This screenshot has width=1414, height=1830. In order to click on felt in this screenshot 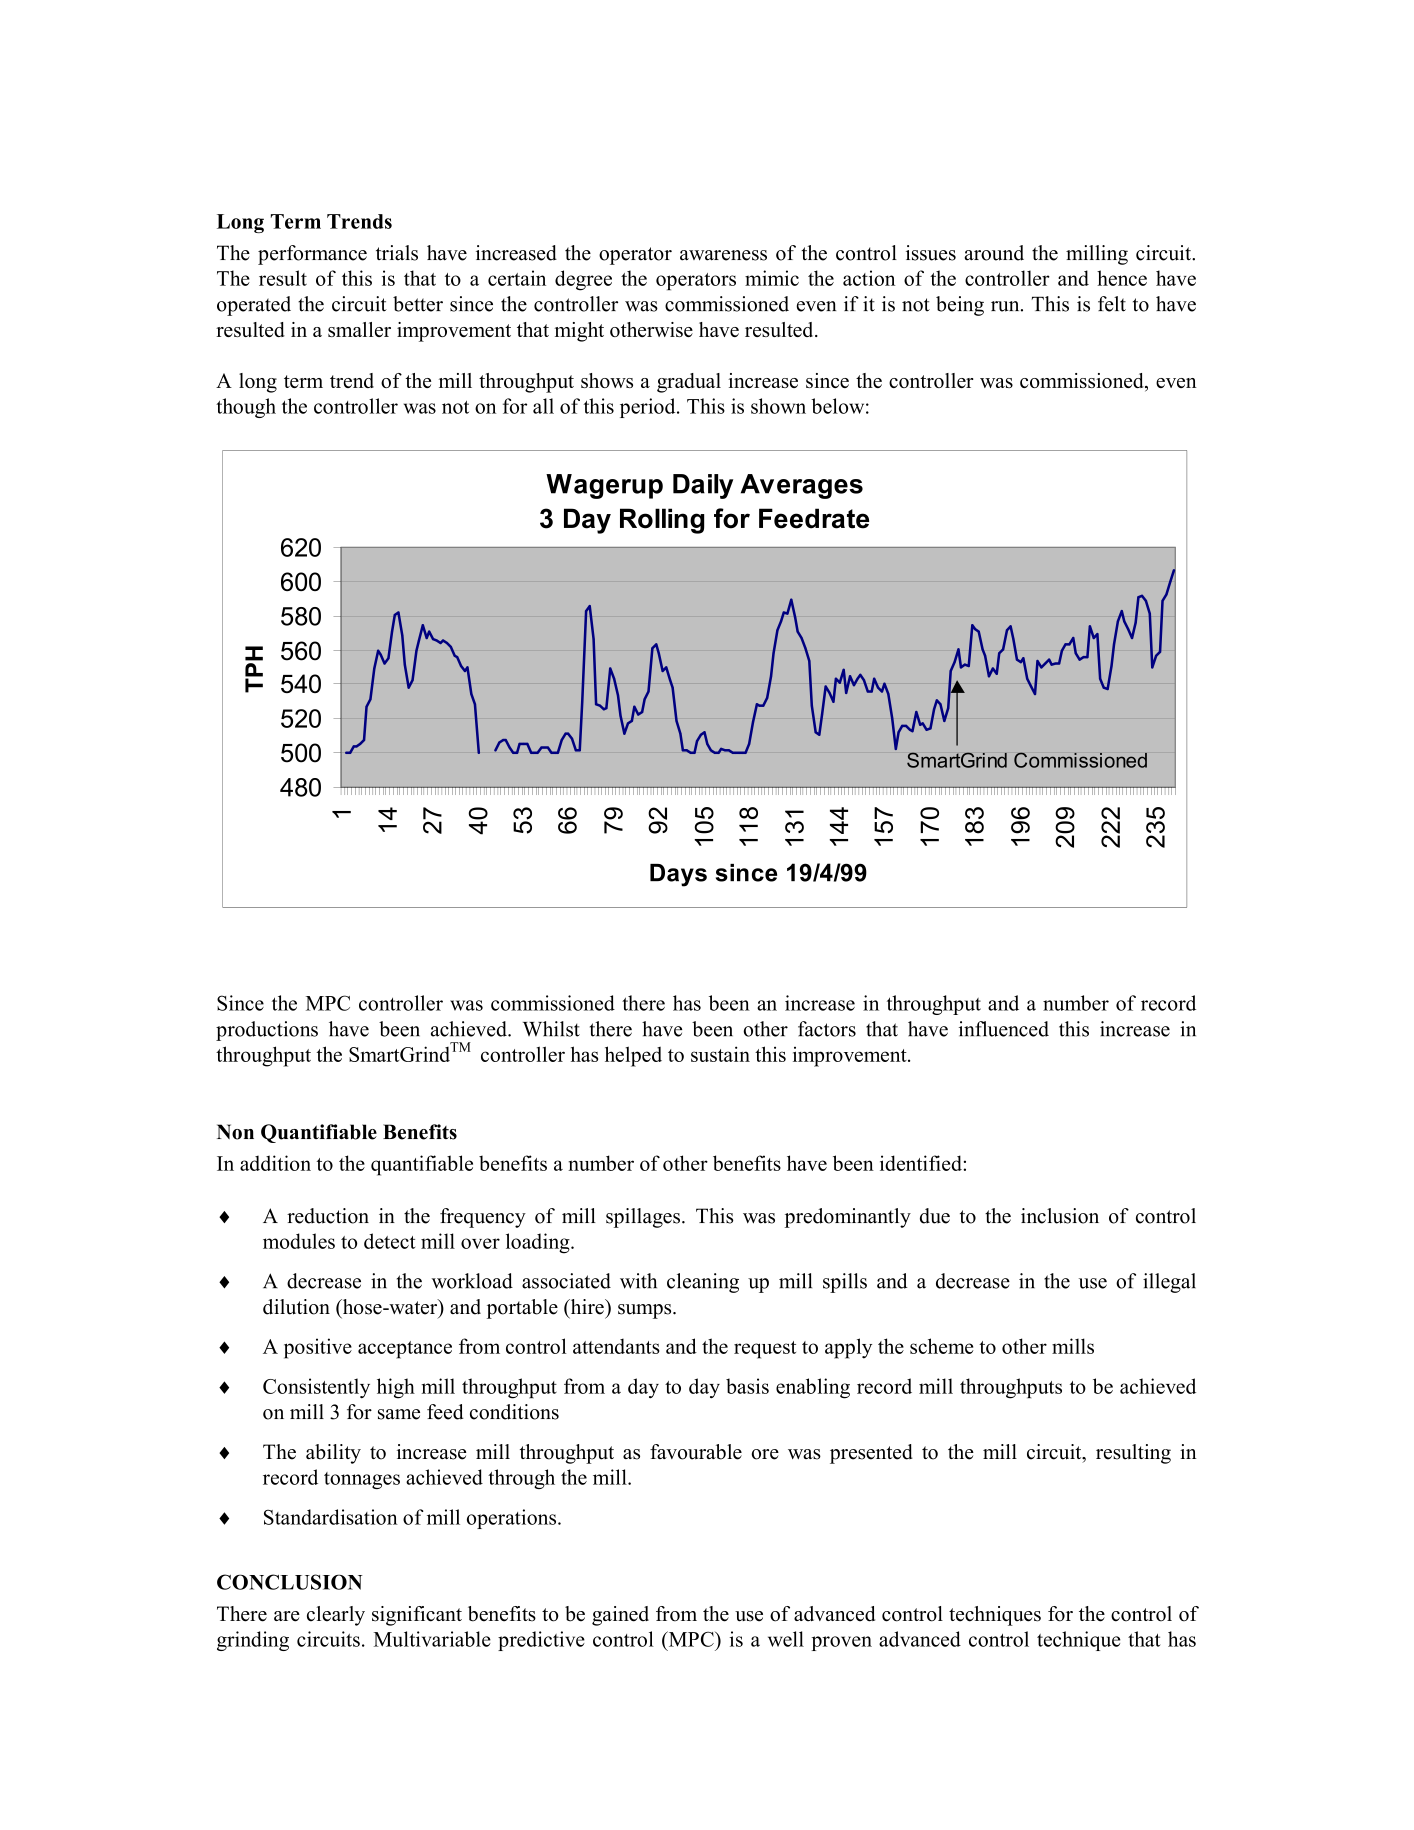, I will do `click(1112, 304)`.
